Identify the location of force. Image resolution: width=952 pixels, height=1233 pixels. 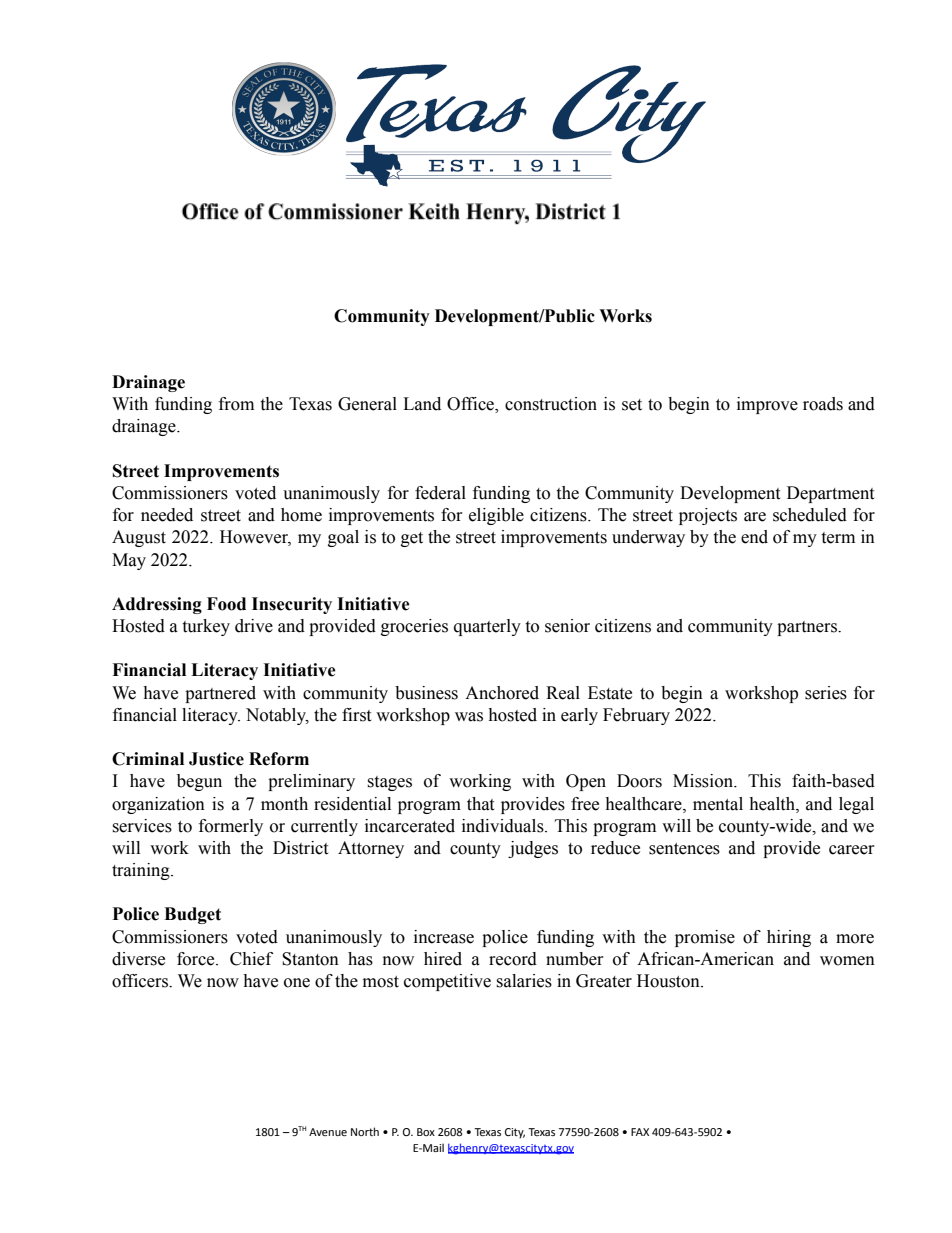
(197, 959).
